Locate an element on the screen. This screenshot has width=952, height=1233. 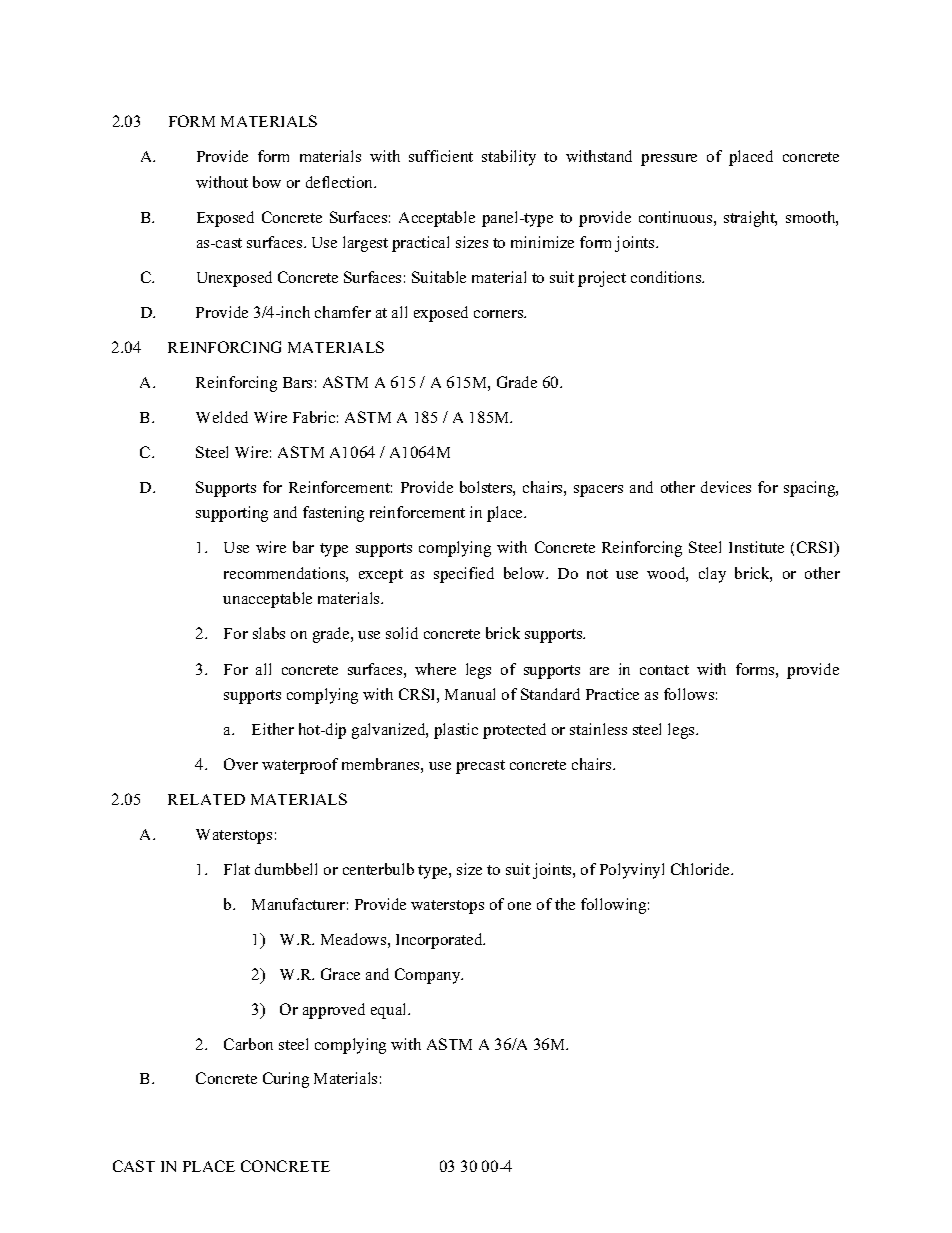
stability is located at coordinates (509, 158).
